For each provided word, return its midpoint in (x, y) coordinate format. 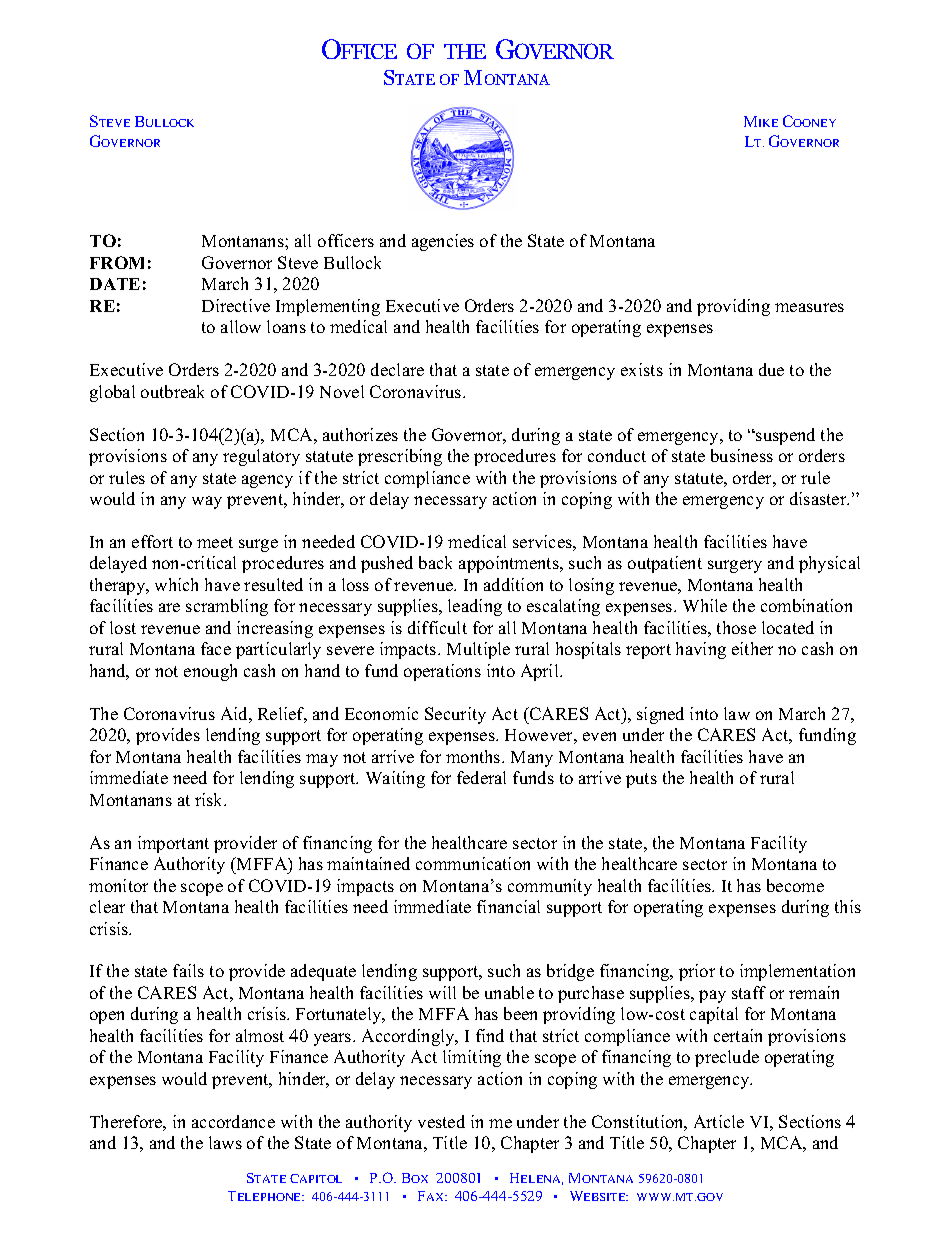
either (752, 648)
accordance (233, 1121)
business (742, 455)
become (795, 885)
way (207, 502)
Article (719, 1121)
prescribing (400, 457)
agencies (443, 242)
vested (441, 1121)
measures (809, 307)
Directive (236, 305)
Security (455, 715)
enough (210, 672)
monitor (118, 885)
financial (508, 906)
